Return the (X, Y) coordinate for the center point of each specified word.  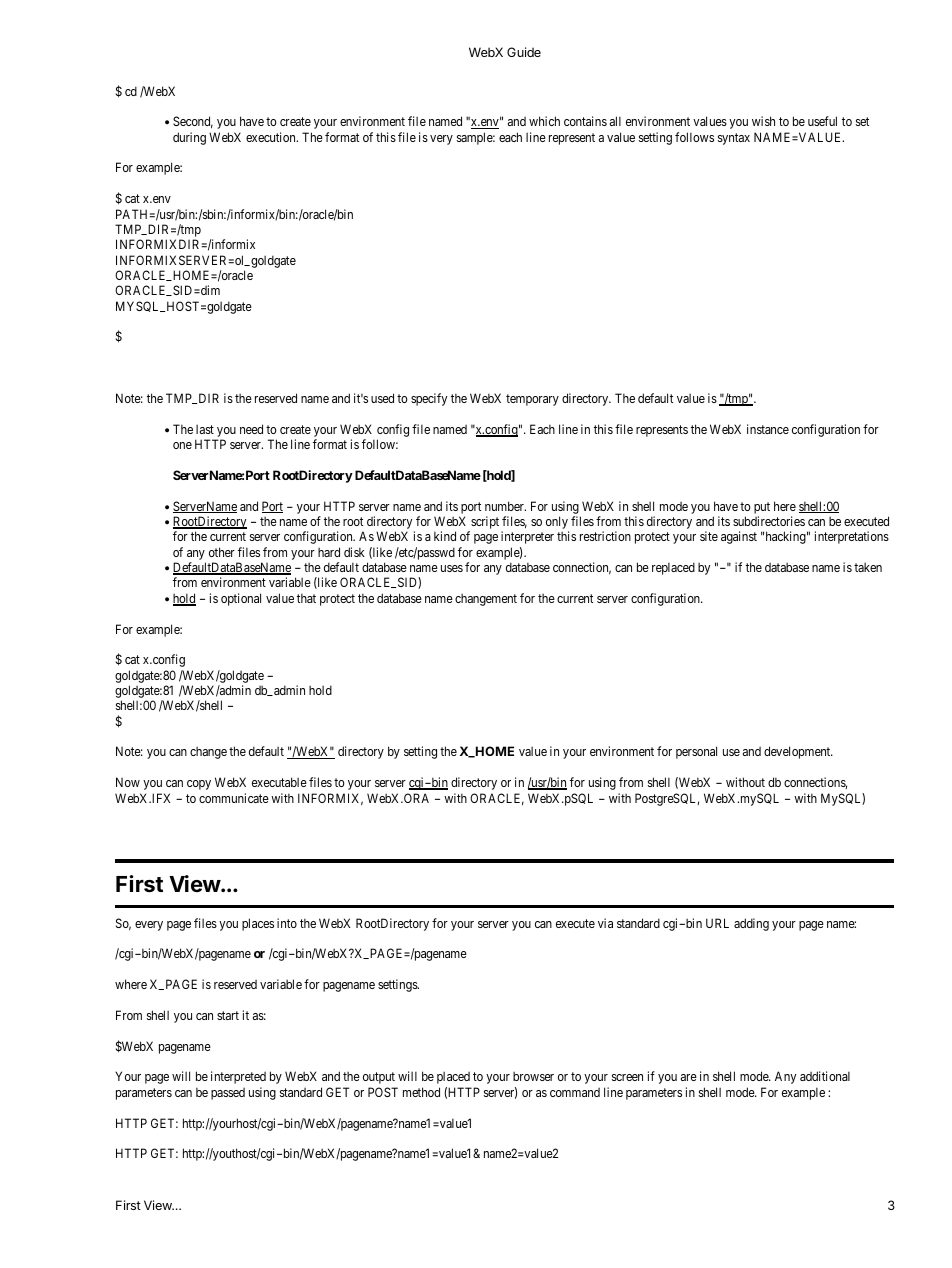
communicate (234, 798)
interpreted (238, 1077)
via (605, 923)
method (421, 1092)
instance (768, 429)
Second (193, 122)
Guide (524, 52)
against (739, 537)
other (222, 552)
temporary (532, 400)
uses (452, 568)
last (205, 429)
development (798, 752)
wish (763, 121)
